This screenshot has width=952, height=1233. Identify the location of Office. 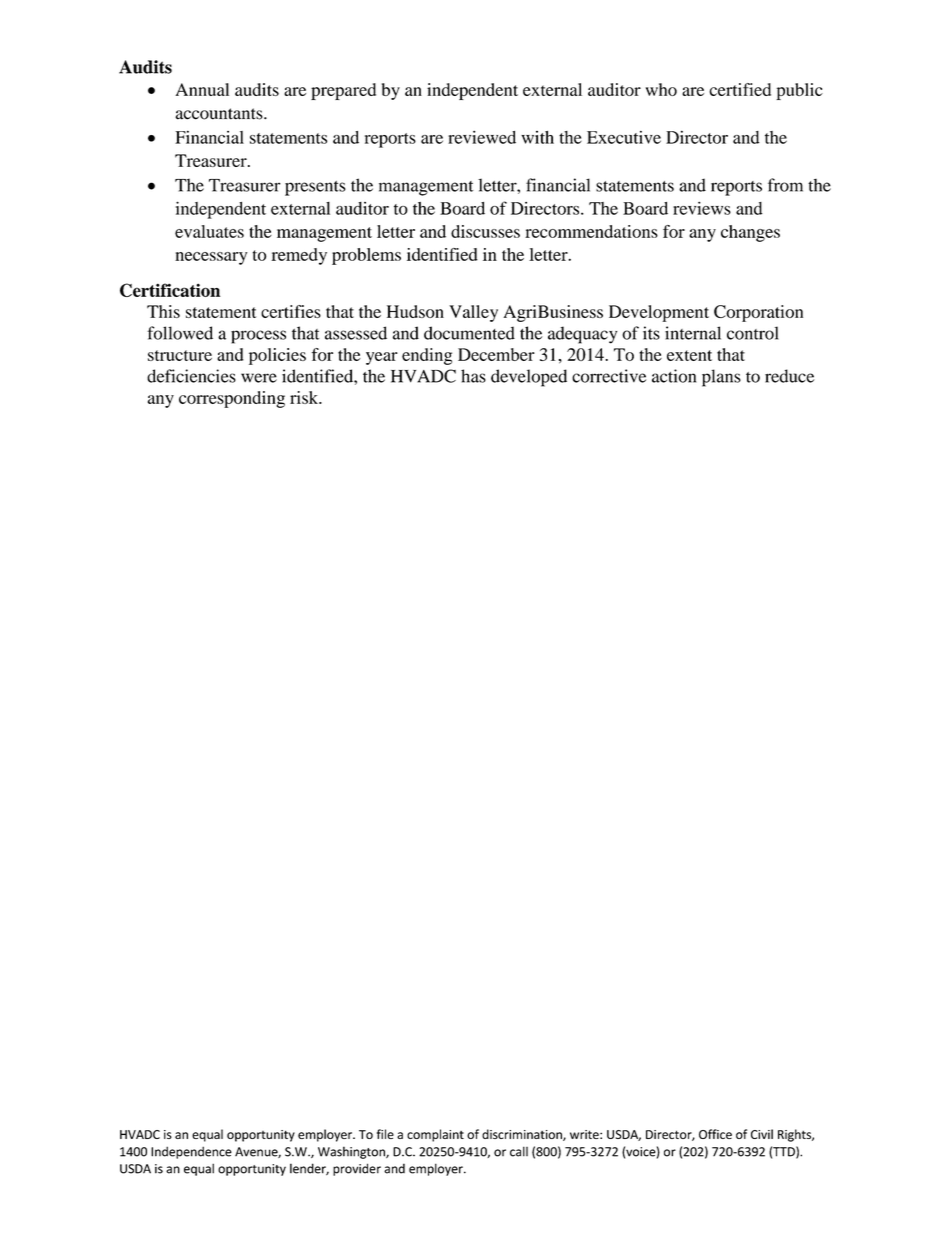
(715, 1134).
